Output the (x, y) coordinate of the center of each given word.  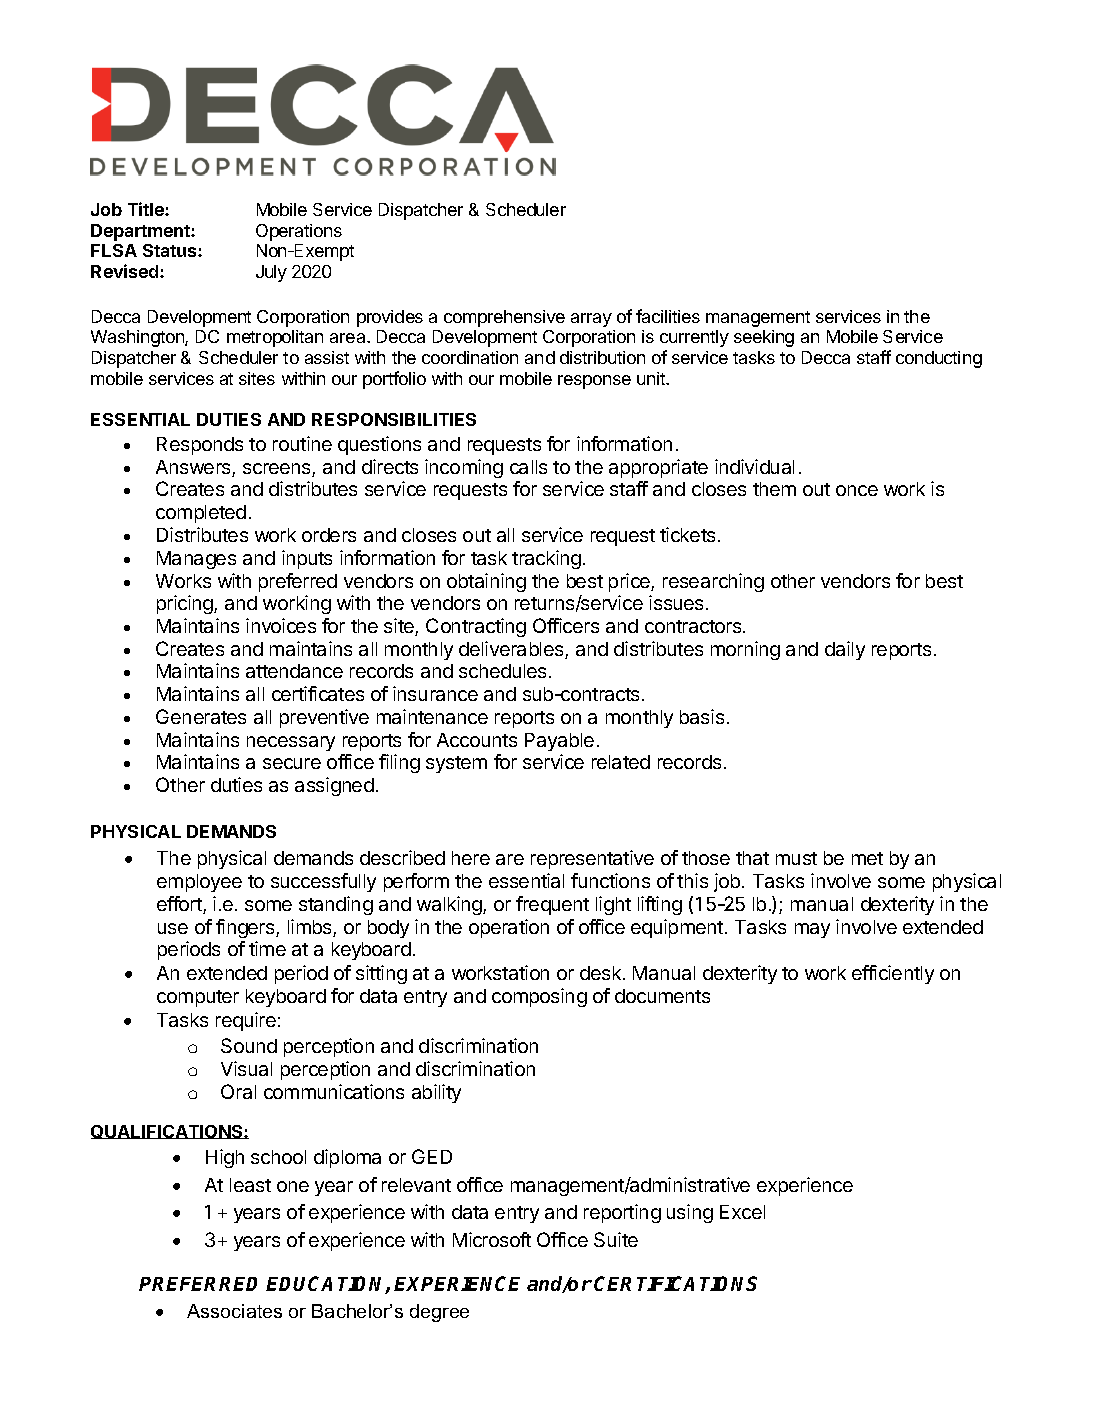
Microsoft (492, 1239)
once (857, 490)
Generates (201, 716)
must (796, 858)
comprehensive (504, 318)
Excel (742, 1212)
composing (539, 997)
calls (528, 467)
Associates (234, 1311)
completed (201, 514)
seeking (764, 338)
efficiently (893, 974)
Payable (559, 742)
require (246, 1021)
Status (171, 250)
